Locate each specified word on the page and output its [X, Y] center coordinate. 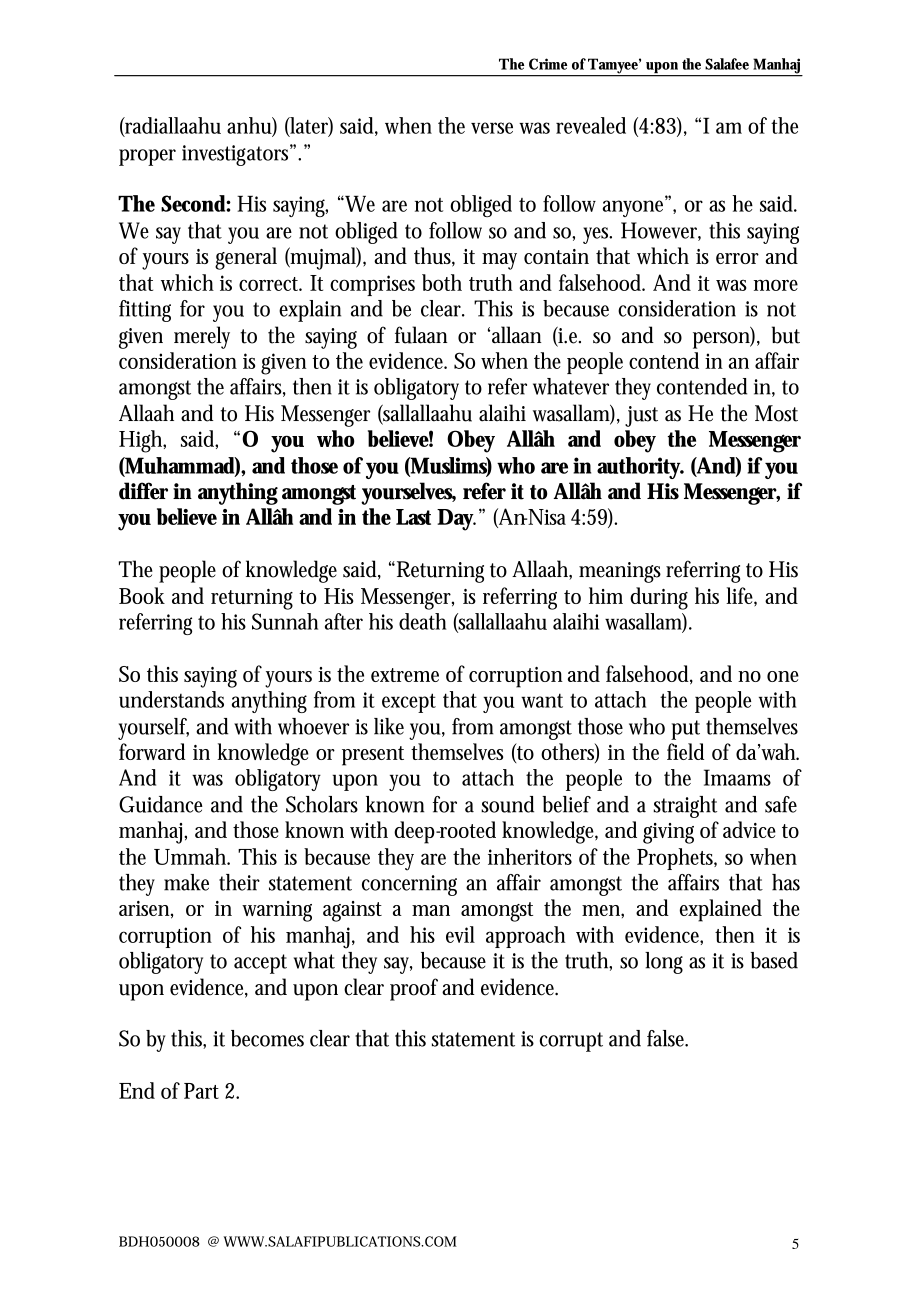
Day [456, 520]
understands [171, 699]
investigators [238, 155]
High [142, 441]
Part [201, 1091]
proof [414, 989]
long [664, 963]
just [641, 416]
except [409, 703]
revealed [591, 125]
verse [492, 128]
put [685, 730]
